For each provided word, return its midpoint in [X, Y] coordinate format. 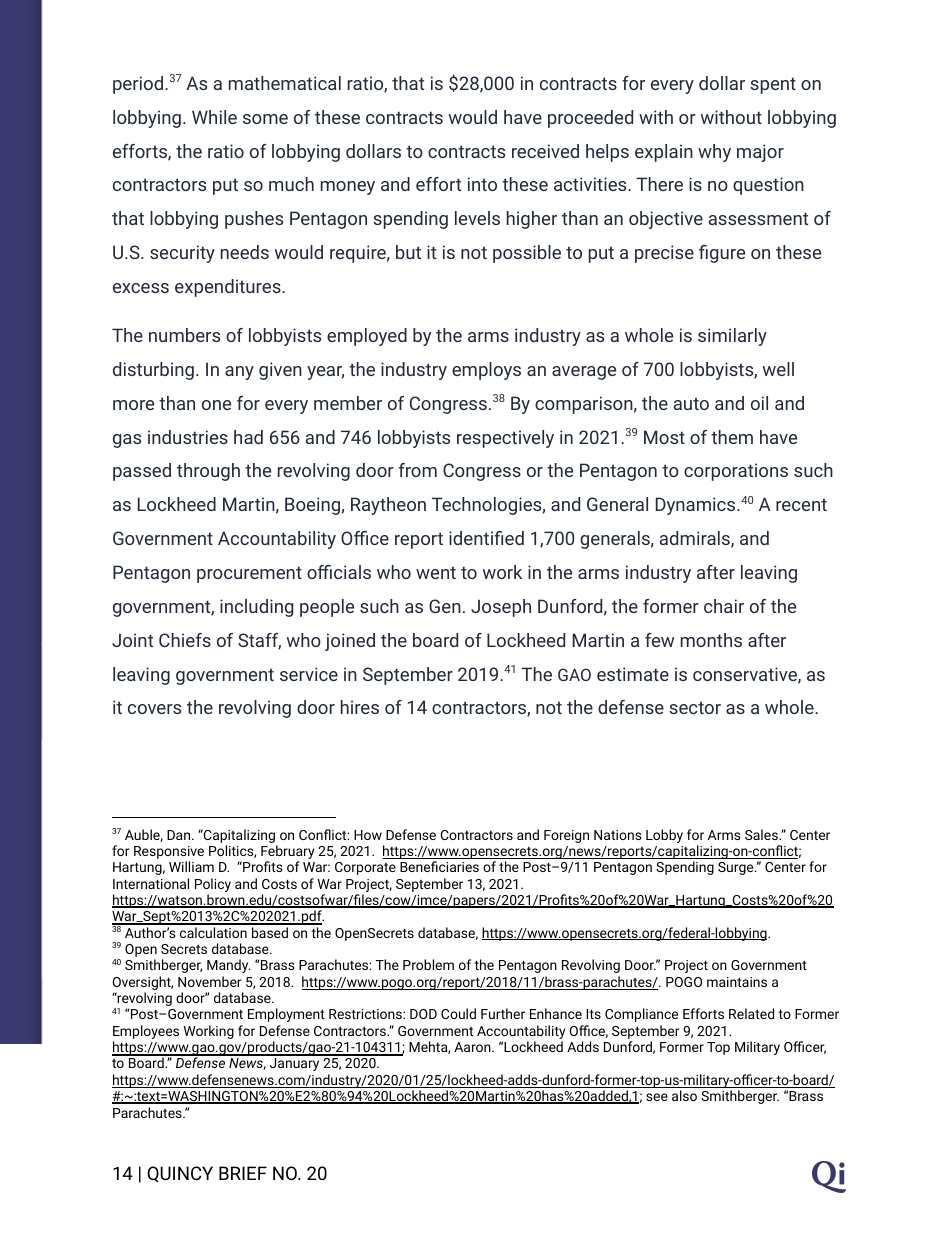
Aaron [473, 1047]
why [714, 153]
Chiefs [185, 640]
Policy [213, 886]
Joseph [501, 608]
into [482, 184]
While [214, 117]
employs [486, 371]
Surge [737, 868]
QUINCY [180, 1174]
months [711, 640]
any [239, 373]
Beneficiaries [439, 866]
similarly [732, 337]
